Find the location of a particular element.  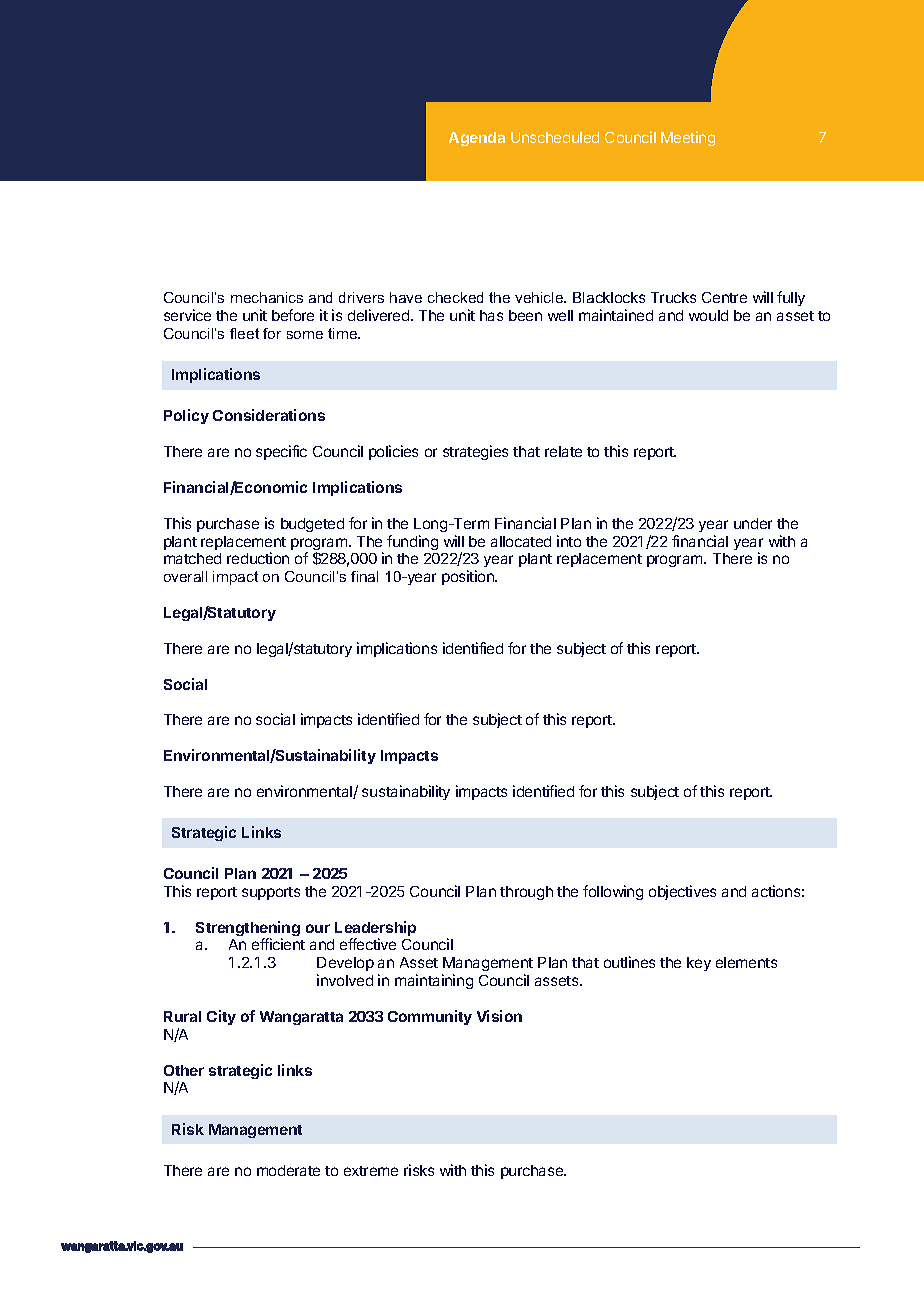

strategies is located at coordinates (475, 452).
